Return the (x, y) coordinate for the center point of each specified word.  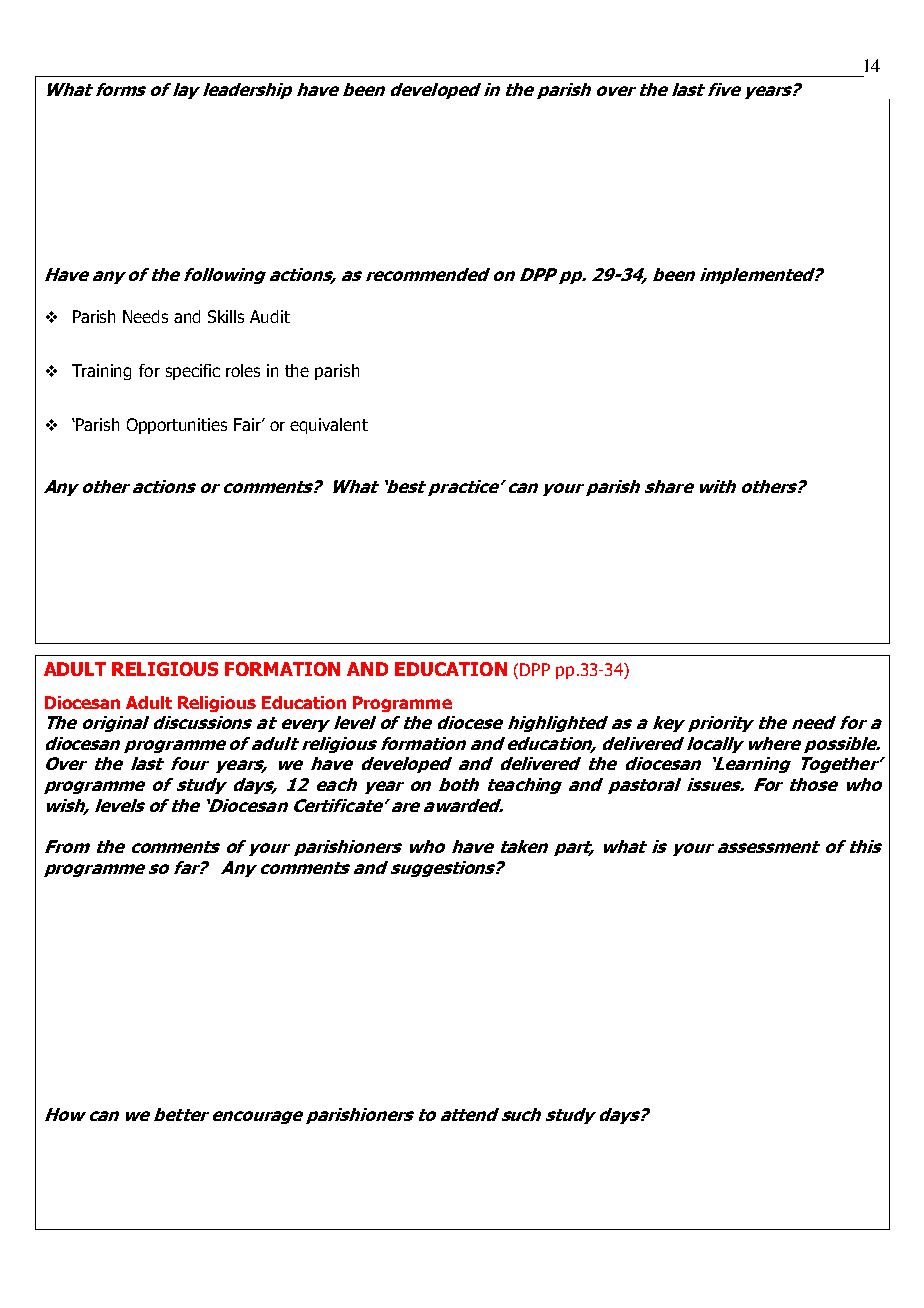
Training (101, 372)
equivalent (329, 426)
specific (193, 372)
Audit (270, 316)
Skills (226, 316)
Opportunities (177, 426)
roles (243, 370)
